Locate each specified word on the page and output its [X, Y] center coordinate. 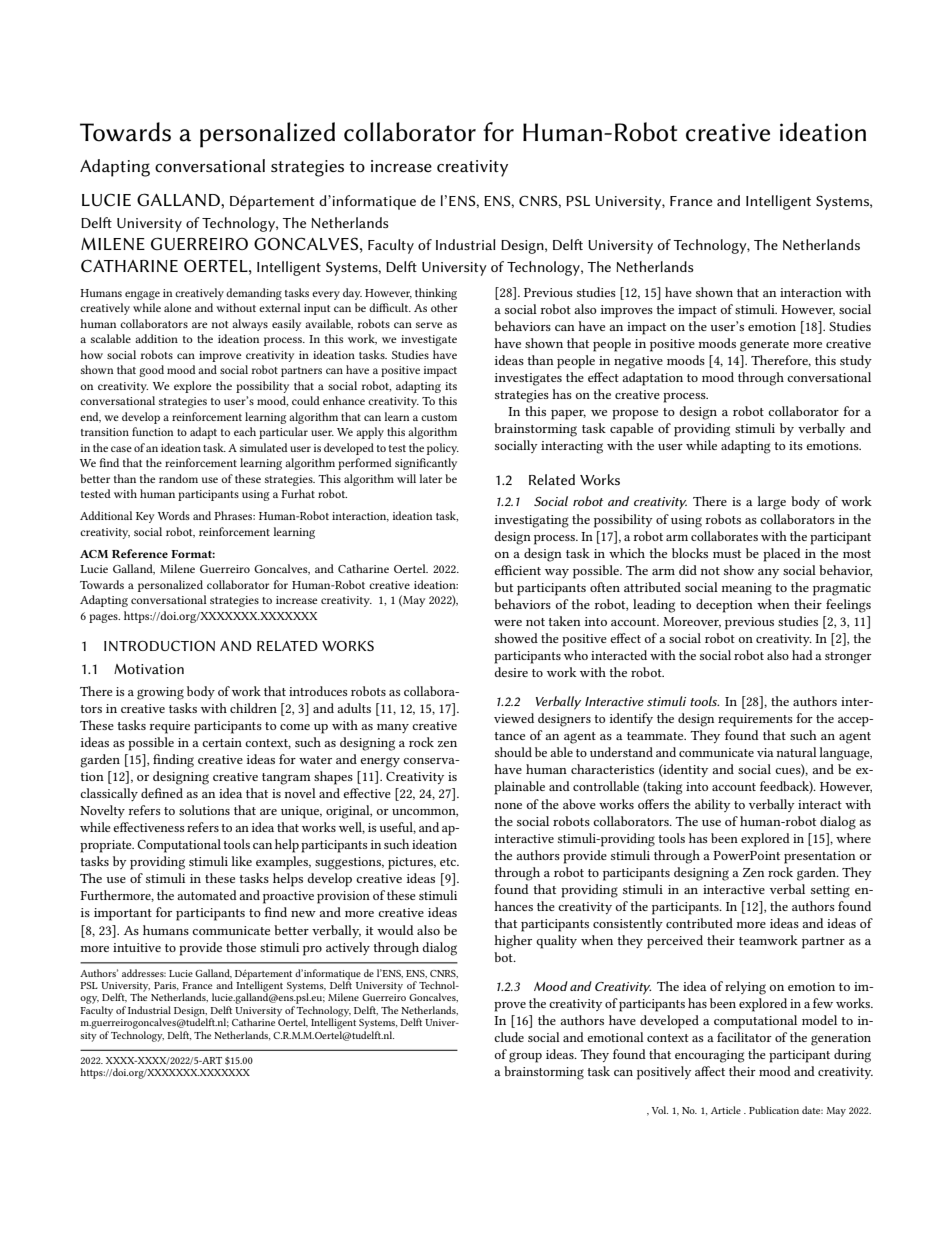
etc [449, 862]
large [771, 503]
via [765, 752]
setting [830, 891]
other [444, 307]
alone [177, 307]
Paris [166, 986]
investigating [532, 521]
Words [174, 515]
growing [160, 693]
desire [511, 672]
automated [207, 895]
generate [764, 346]
